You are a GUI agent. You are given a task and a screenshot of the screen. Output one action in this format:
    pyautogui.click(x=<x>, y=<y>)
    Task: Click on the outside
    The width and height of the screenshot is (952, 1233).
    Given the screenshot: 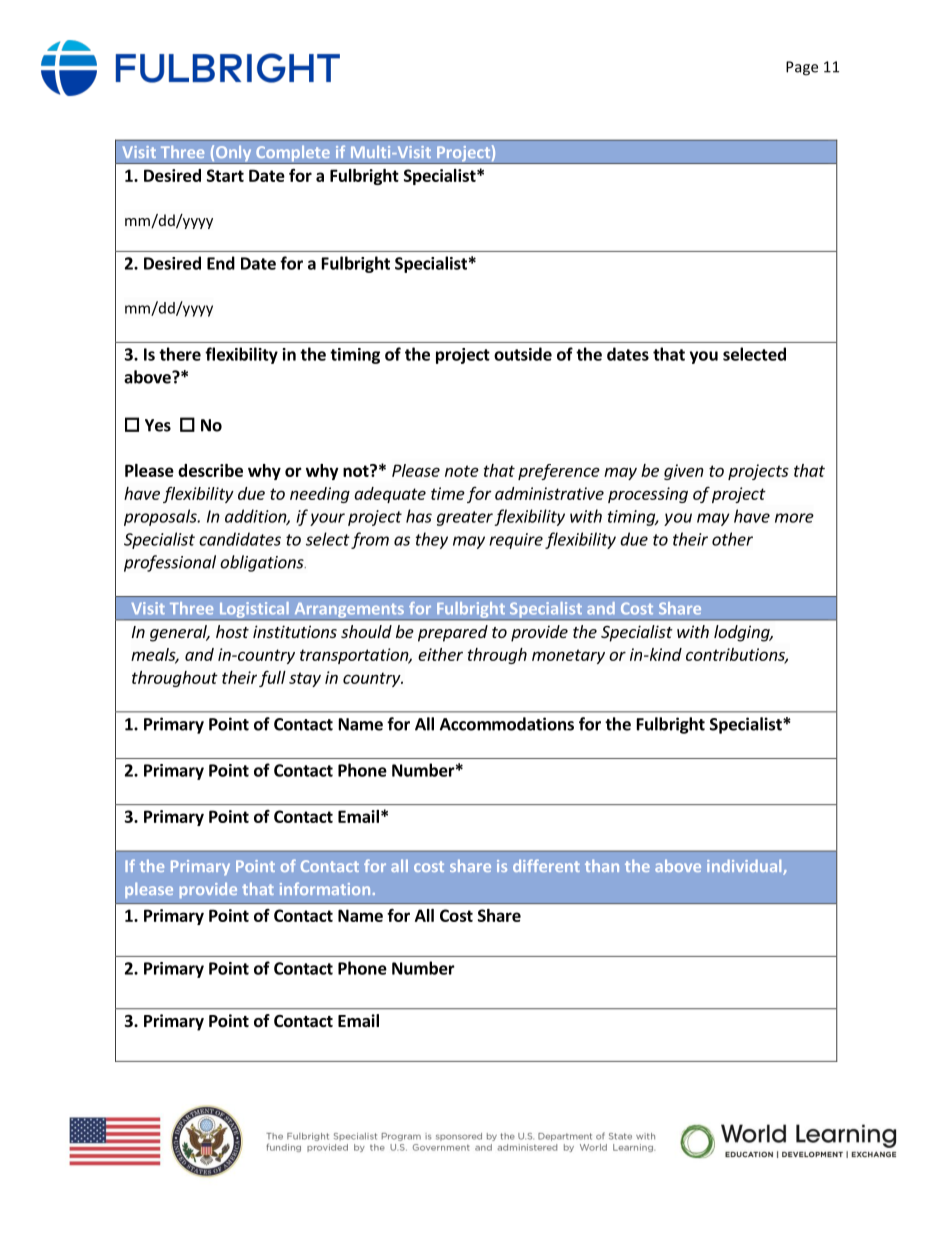 What is the action you would take?
    pyautogui.click(x=523, y=354)
